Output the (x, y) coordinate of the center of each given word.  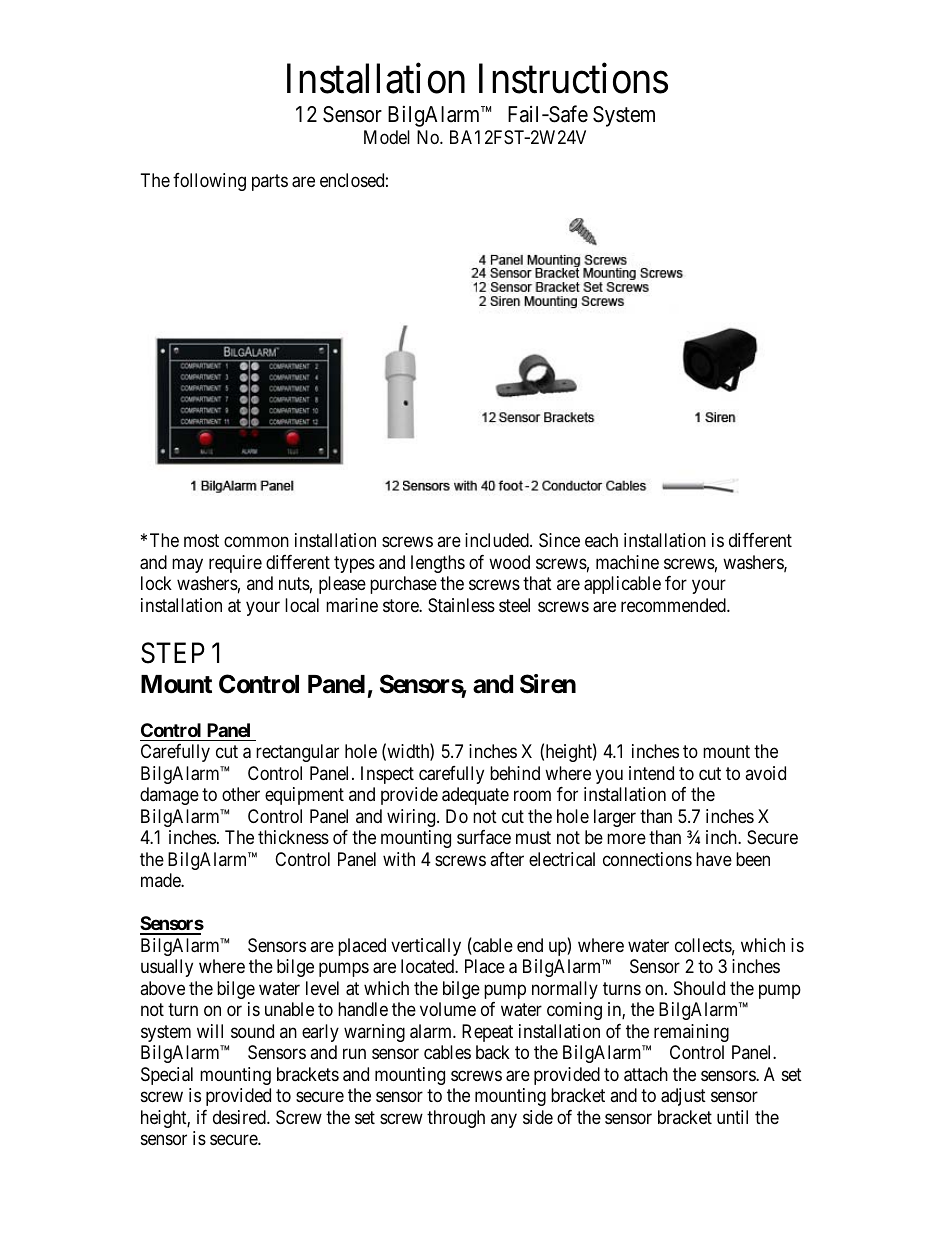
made (161, 880)
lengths (438, 564)
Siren (548, 684)
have (714, 859)
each (601, 540)
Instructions (573, 79)
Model (387, 137)
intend (651, 773)
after (507, 859)
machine (627, 562)
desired (240, 1117)
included (498, 540)
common (256, 542)
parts (270, 183)
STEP (173, 653)
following (209, 182)
